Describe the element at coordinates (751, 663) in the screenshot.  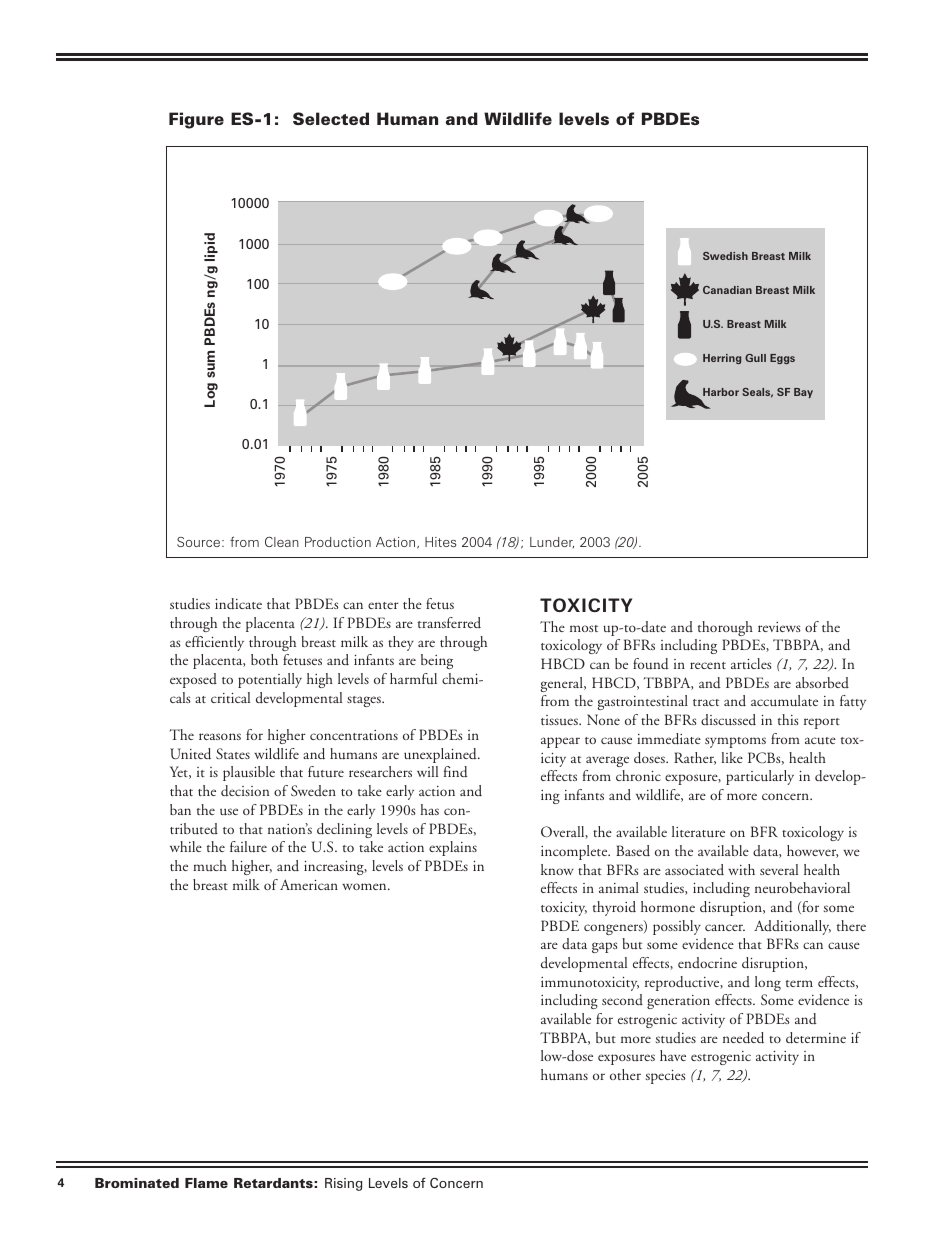
I see `articles` at that location.
